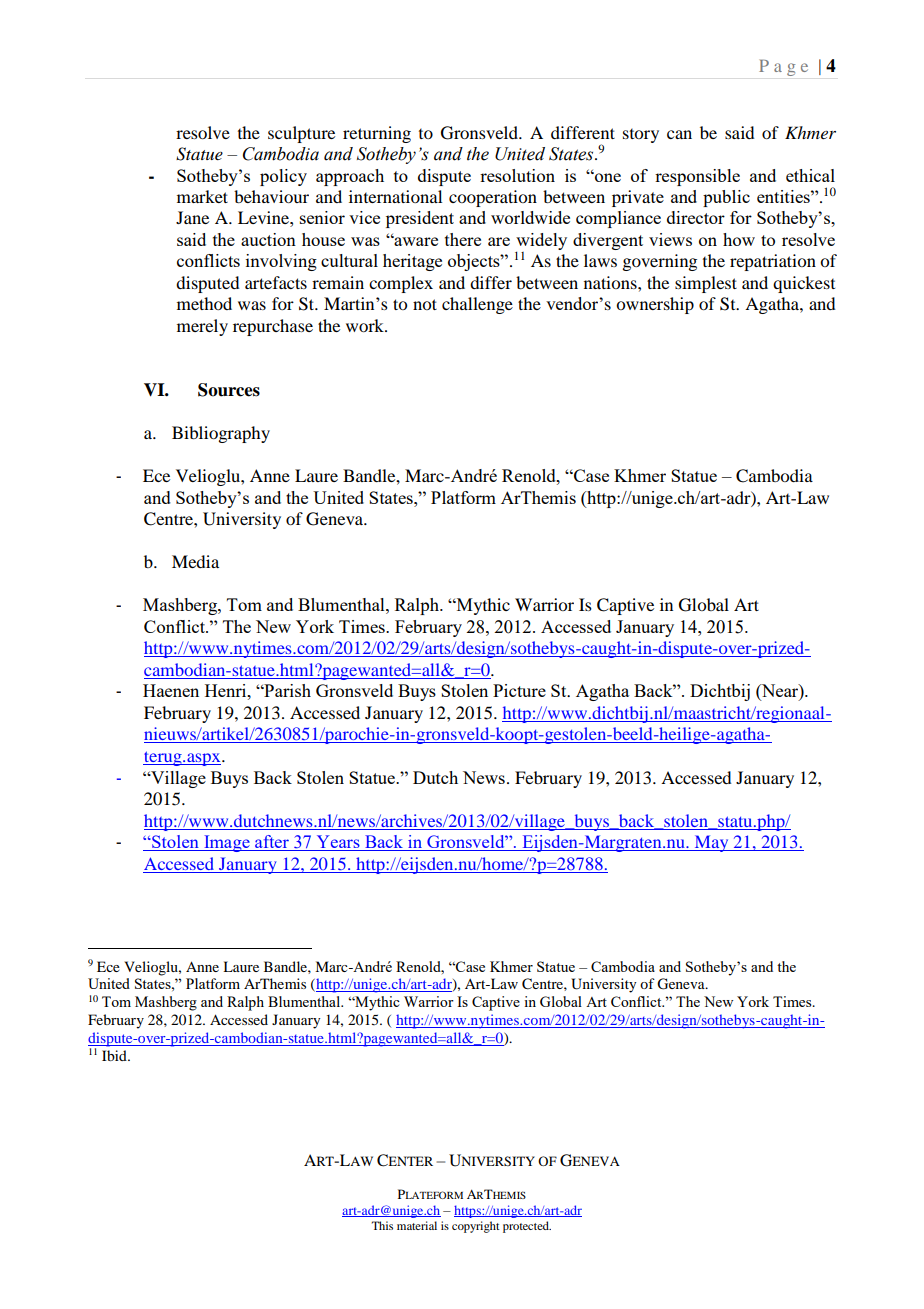 The image size is (924, 1309). I want to click on market, so click(202, 196).
